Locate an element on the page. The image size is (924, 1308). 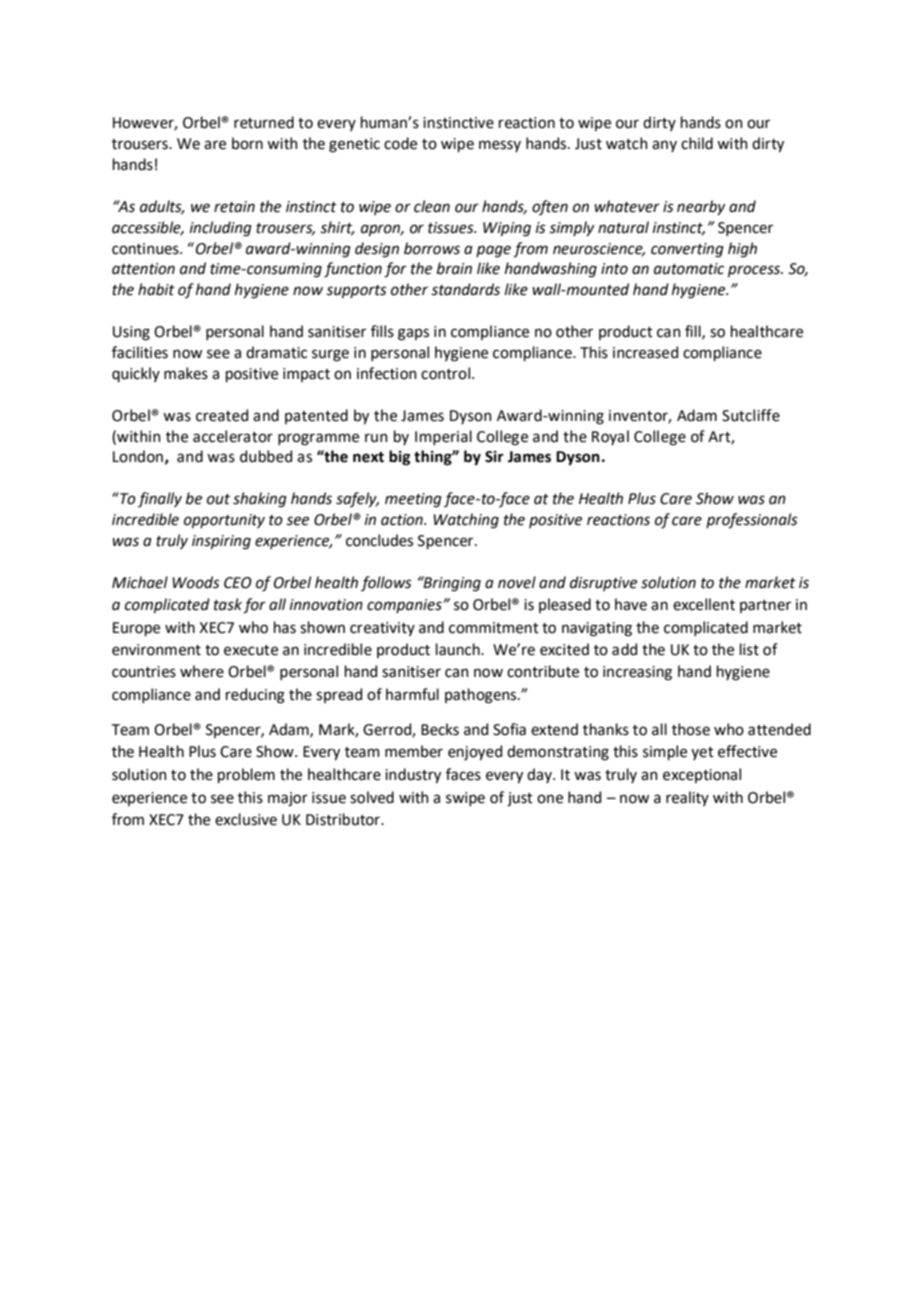
exclusive is located at coordinates (246, 819).
